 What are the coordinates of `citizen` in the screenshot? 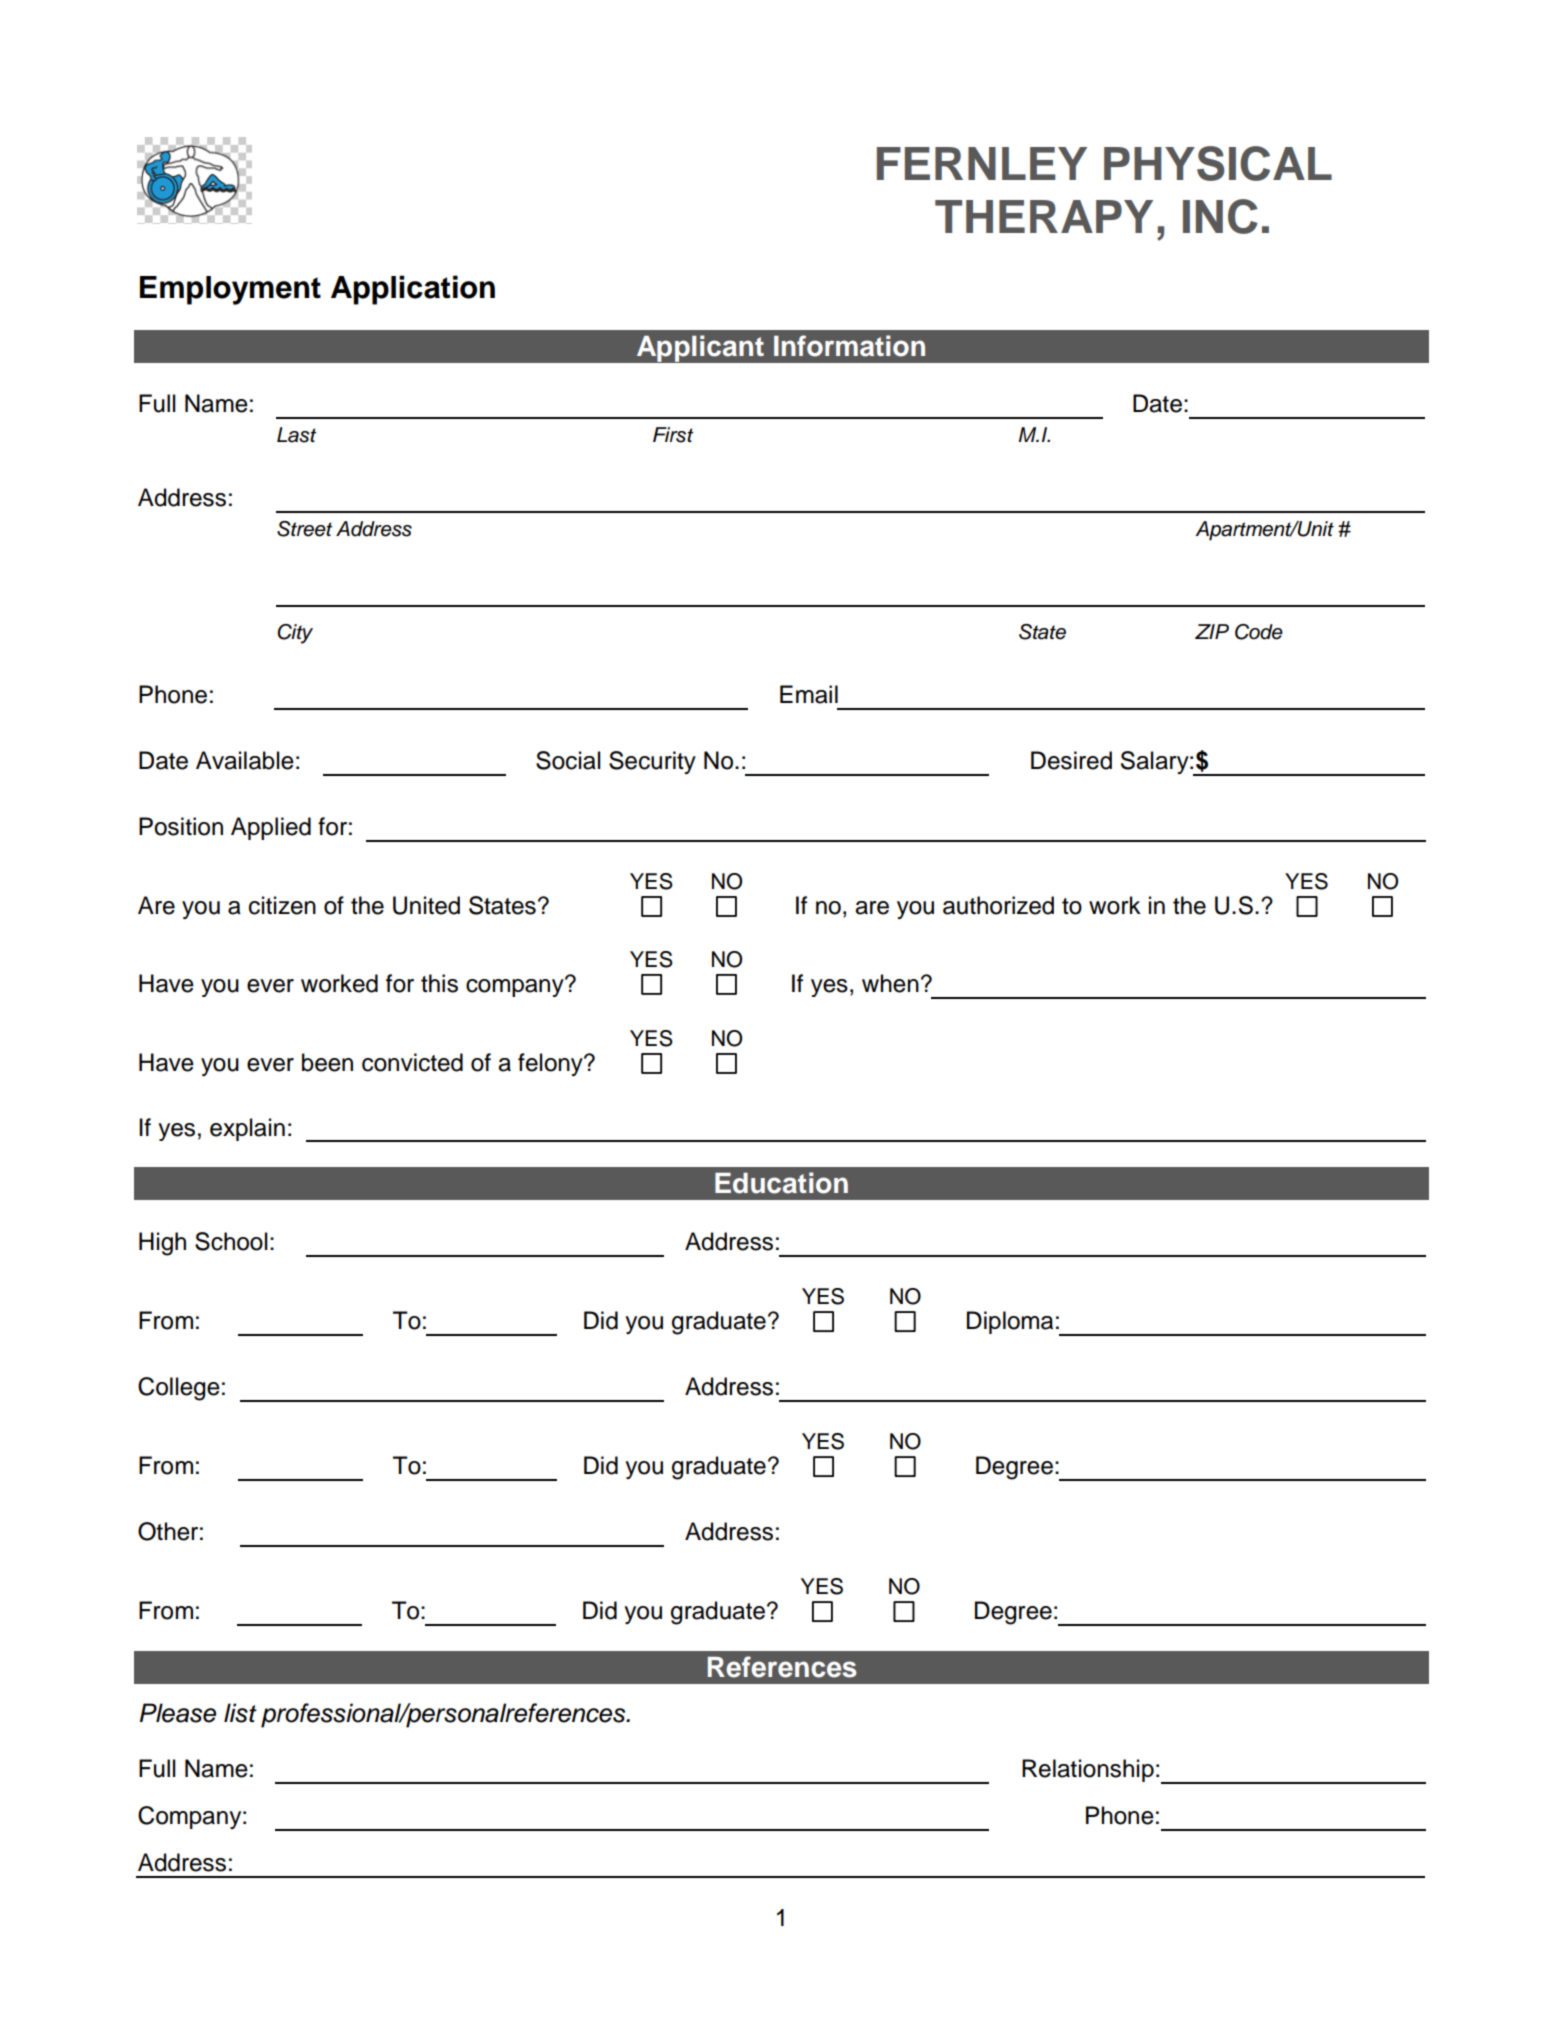 It's located at (282, 905).
